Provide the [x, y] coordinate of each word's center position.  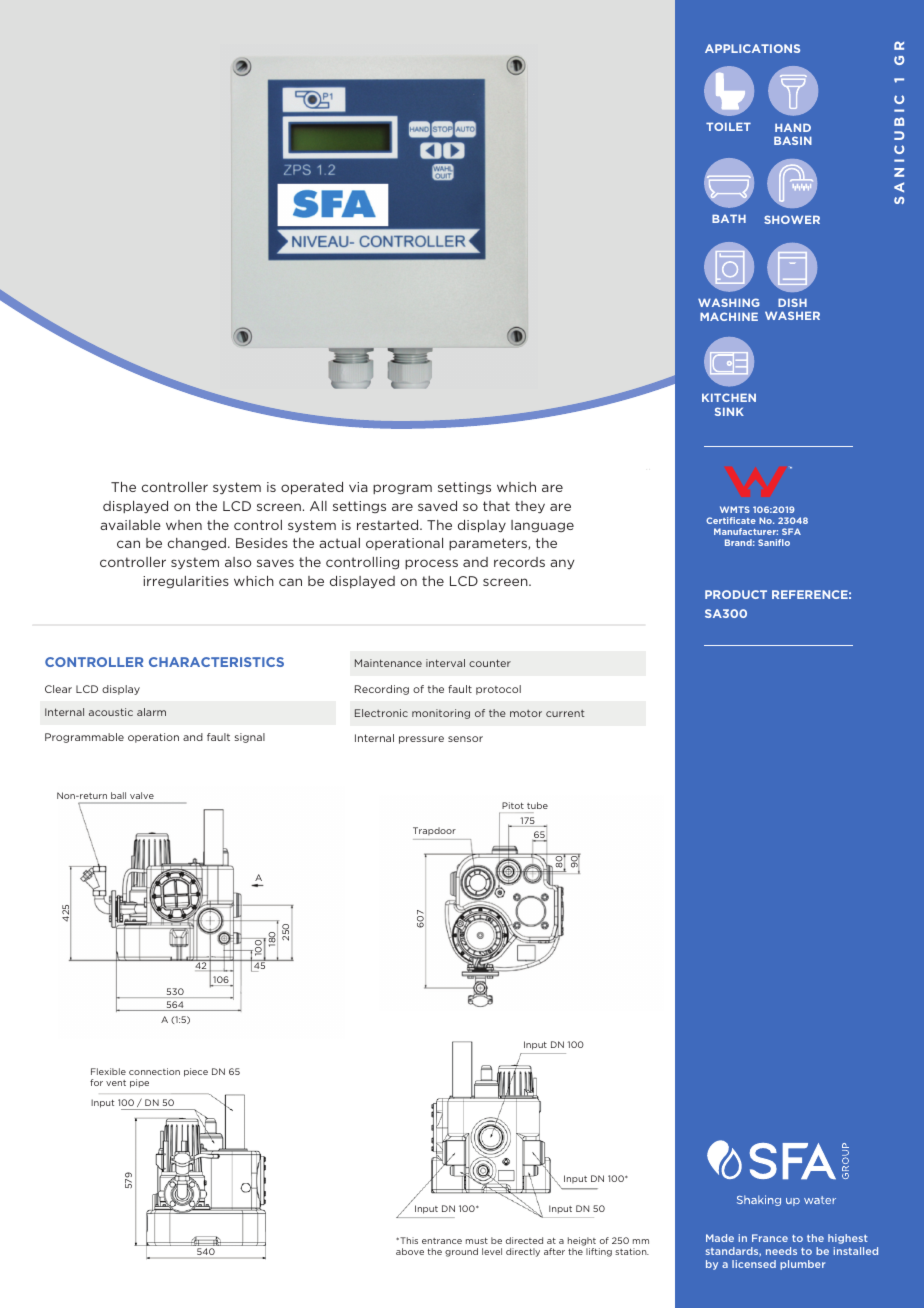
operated [312, 488]
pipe [139, 1083]
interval [445, 663]
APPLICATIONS [752, 48]
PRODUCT [736, 594]
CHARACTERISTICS [216, 662]
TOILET [728, 126]
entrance [442, 1241]
